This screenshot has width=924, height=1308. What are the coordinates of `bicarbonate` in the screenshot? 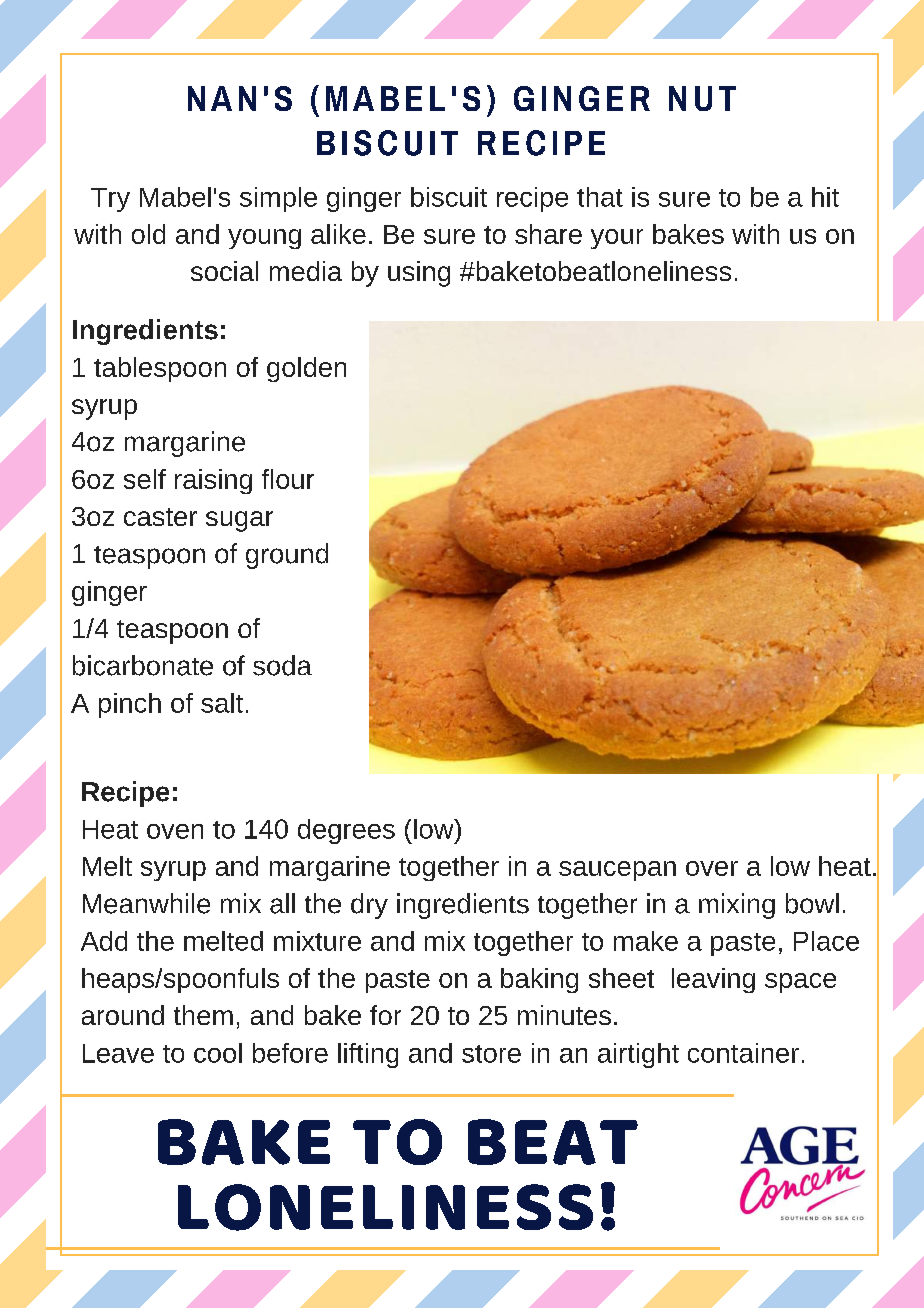 It's located at (143, 665).
